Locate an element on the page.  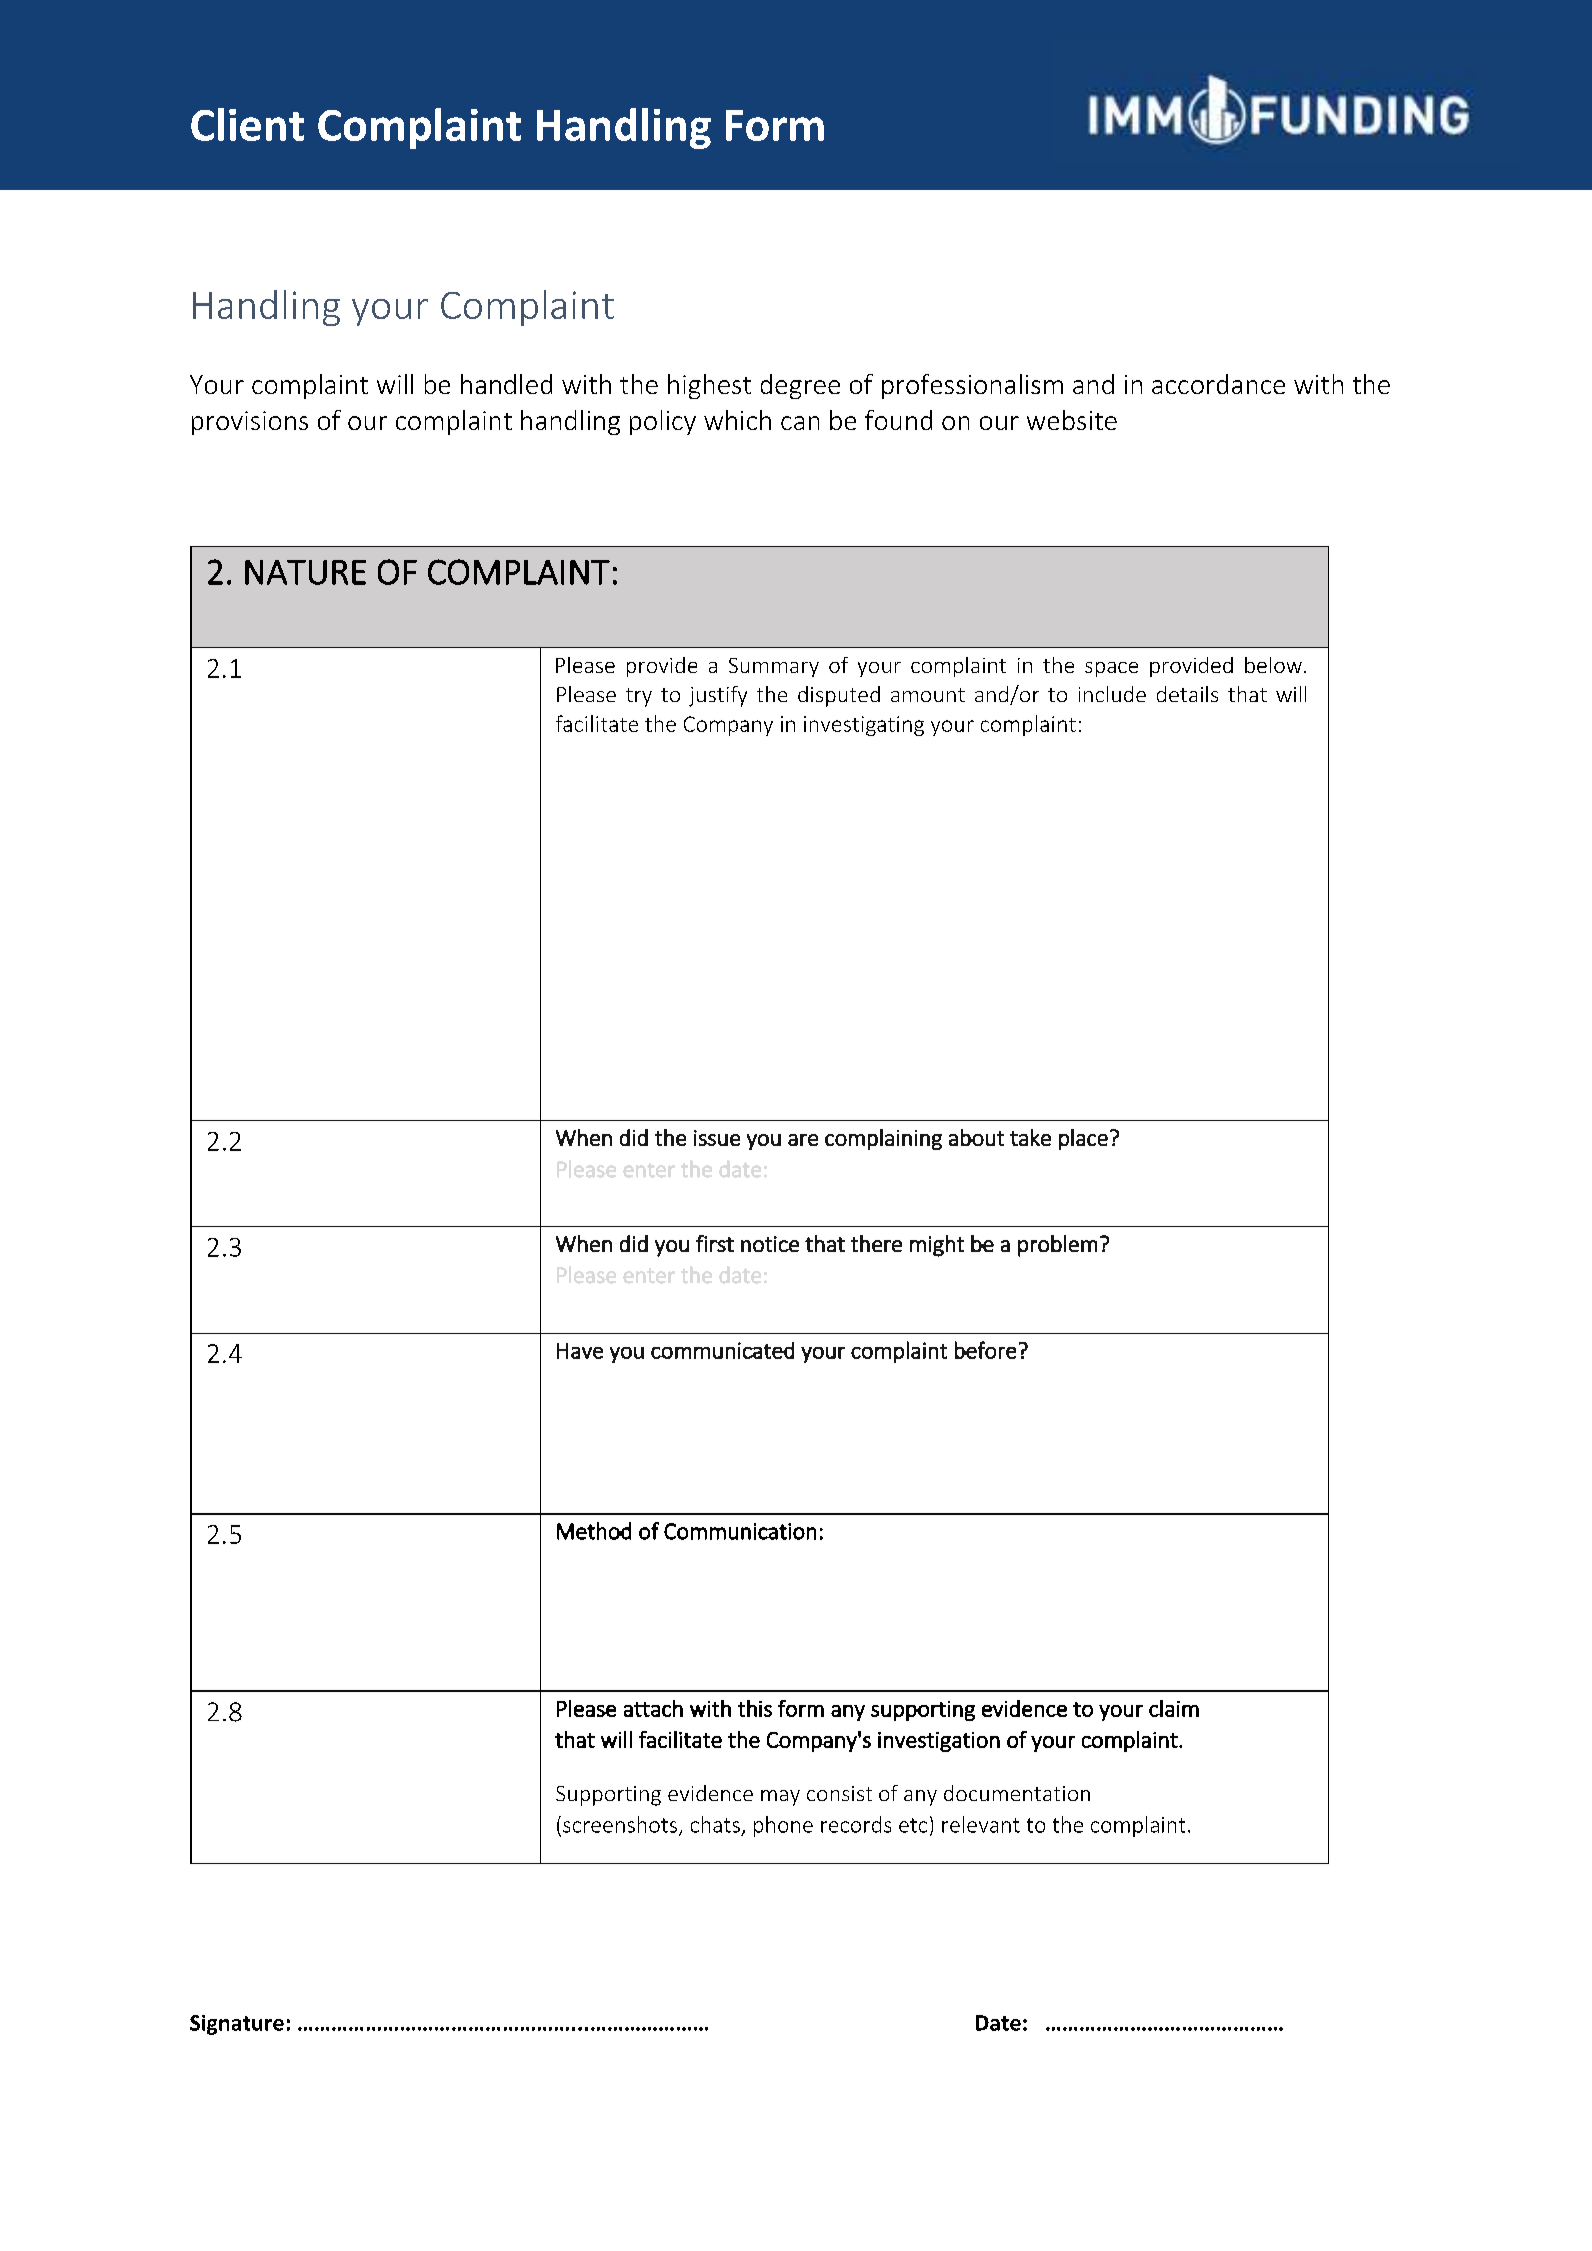
problem is located at coordinates (1057, 1246).
